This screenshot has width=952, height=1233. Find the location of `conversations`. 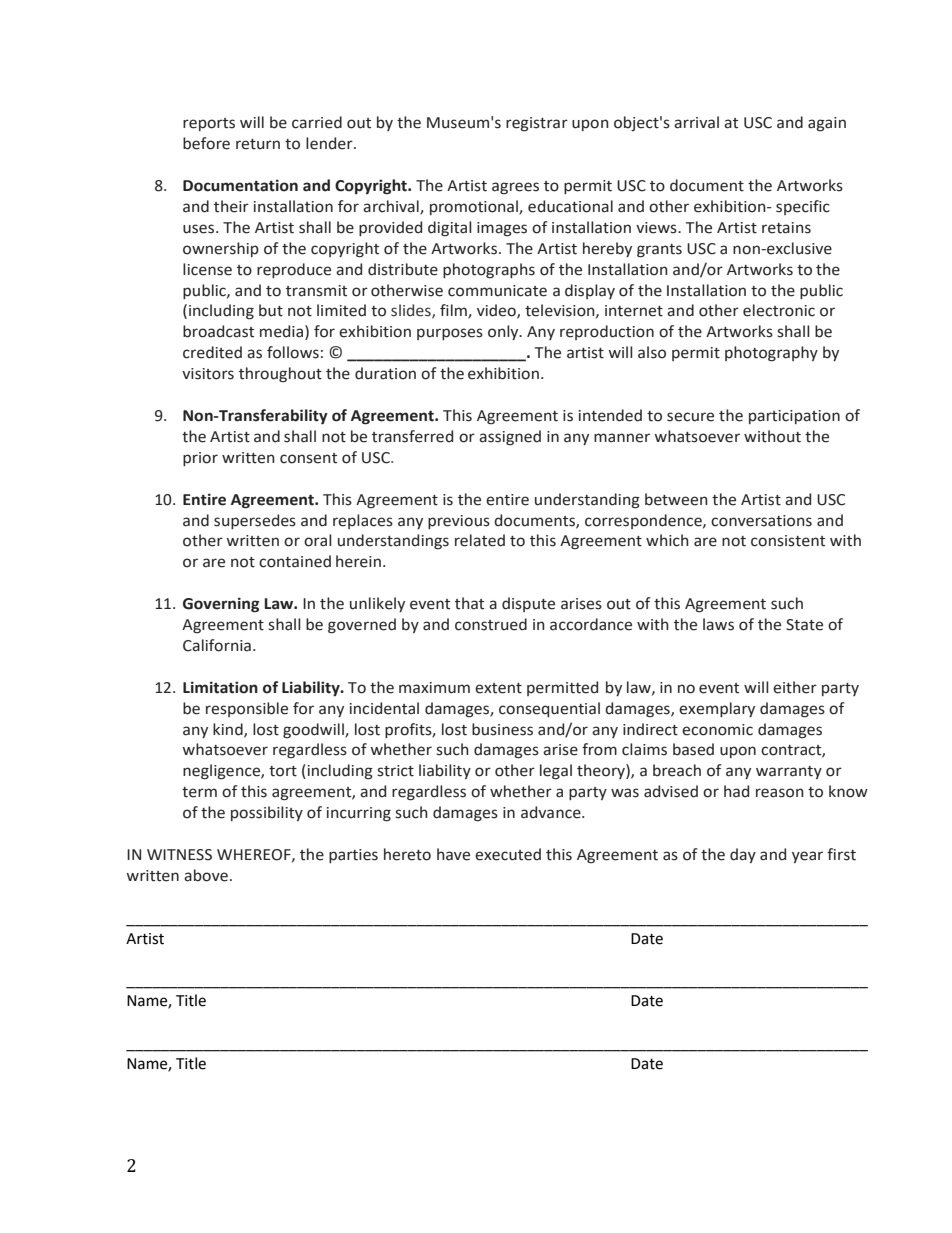

conversations is located at coordinates (761, 521).
